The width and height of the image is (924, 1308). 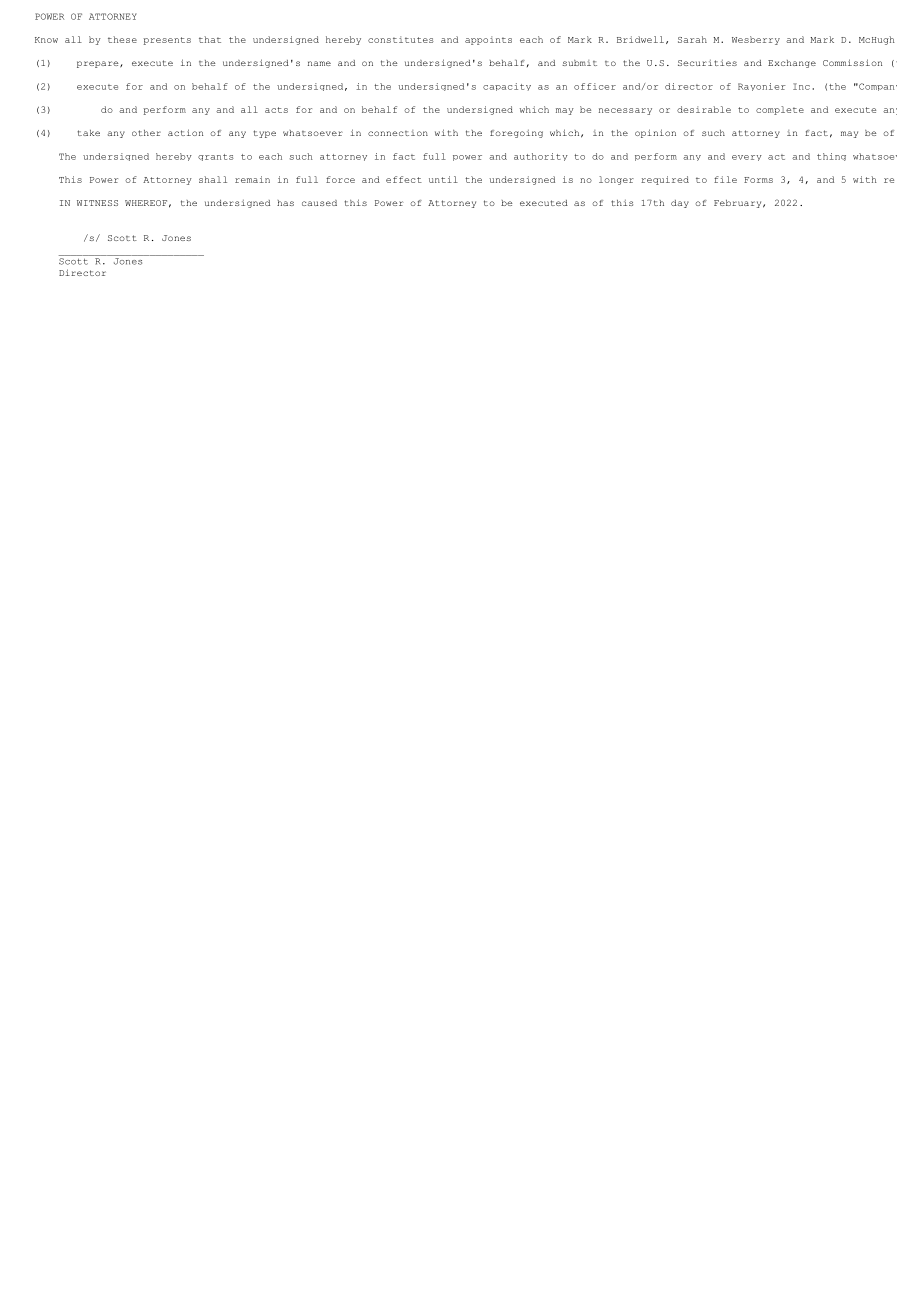 I want to click on Sarah, so click(x=692, y=39).
